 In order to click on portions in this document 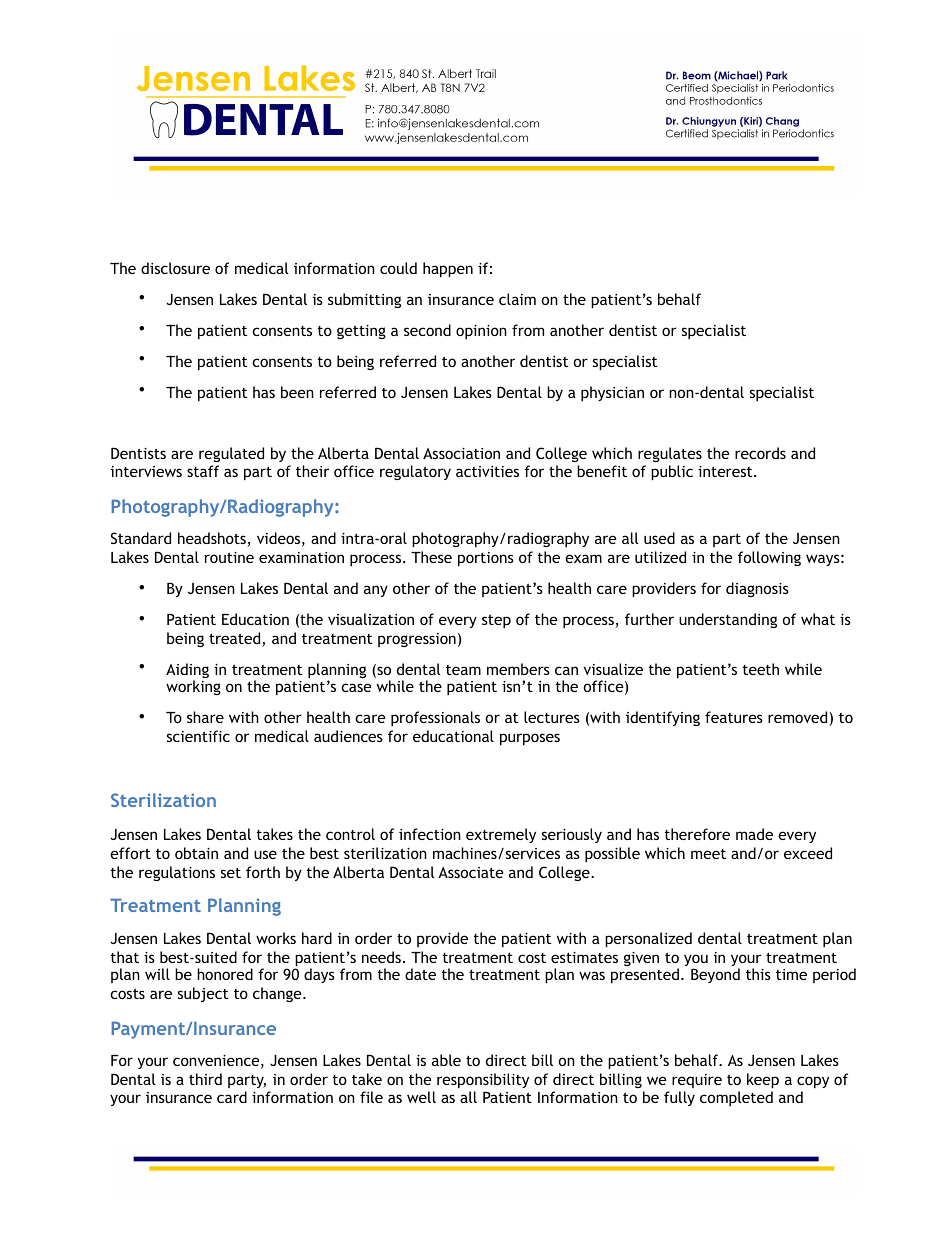, I will do `click(486, 559)`.
